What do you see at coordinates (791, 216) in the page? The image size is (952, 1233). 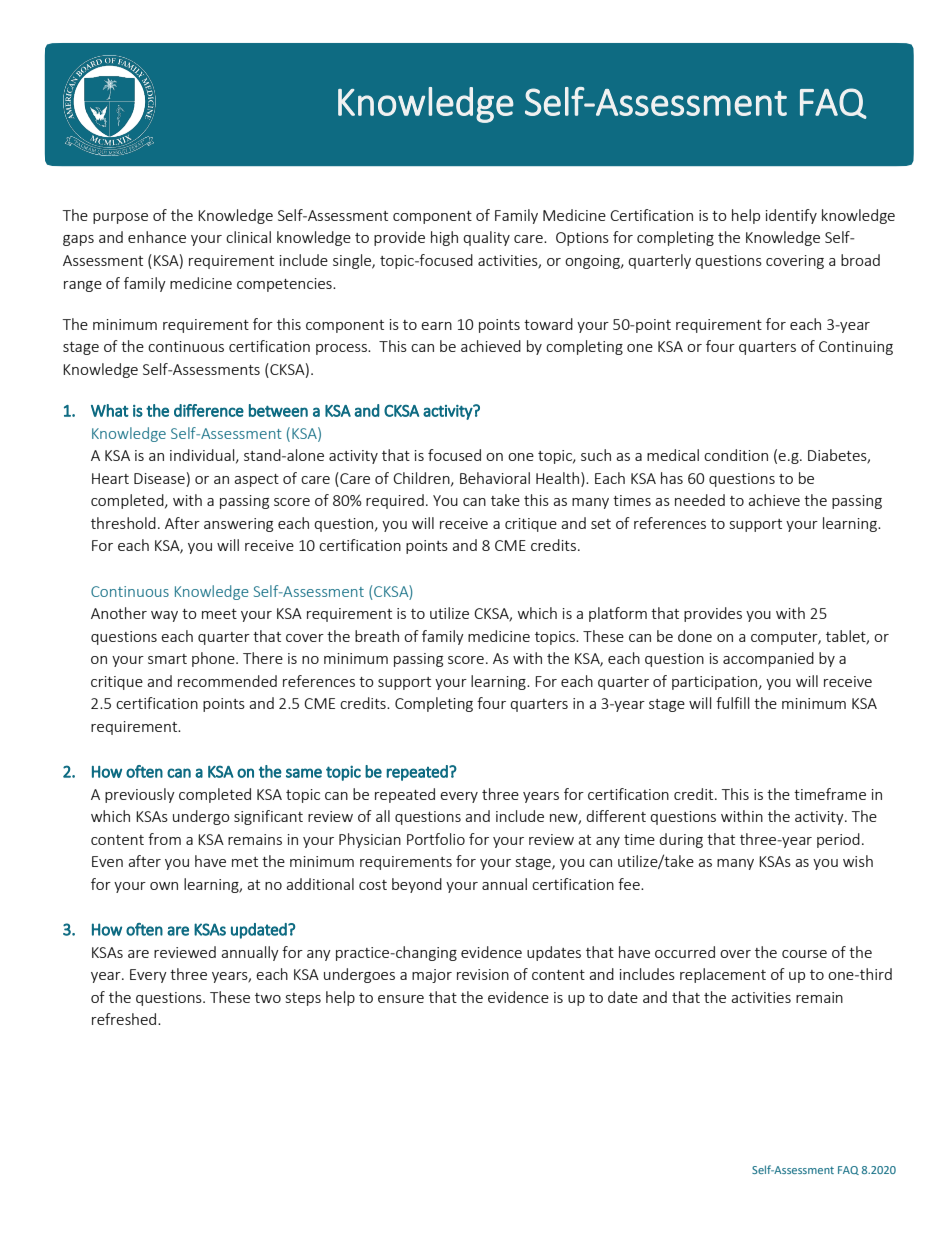 I see `identify` at bounding box center [791, 216].
